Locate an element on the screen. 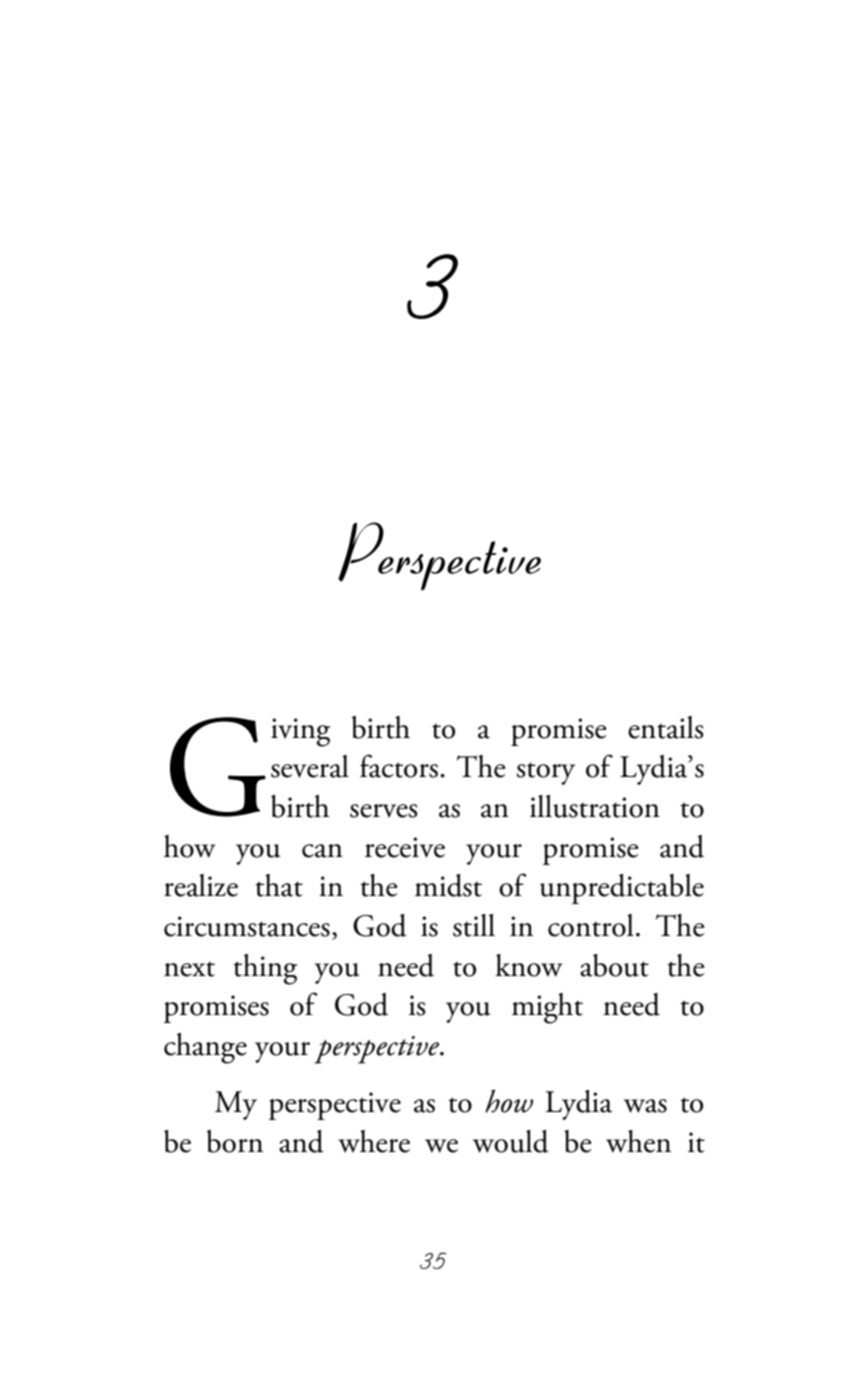 This screenshot has width=868, height=1379. factors is located at coordinates (399, 766).
